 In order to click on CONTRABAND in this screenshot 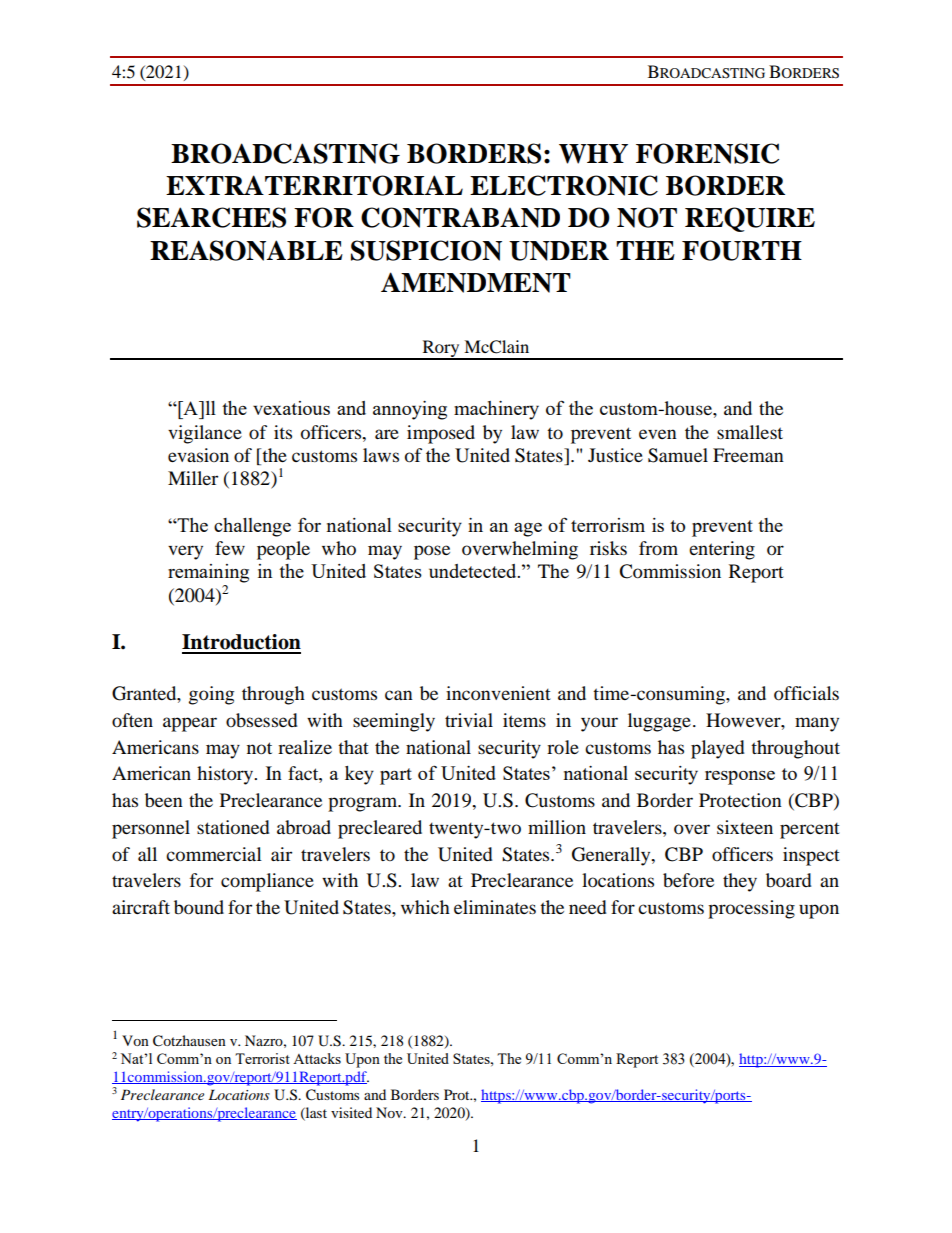, I will do `click(460, 217)`.
